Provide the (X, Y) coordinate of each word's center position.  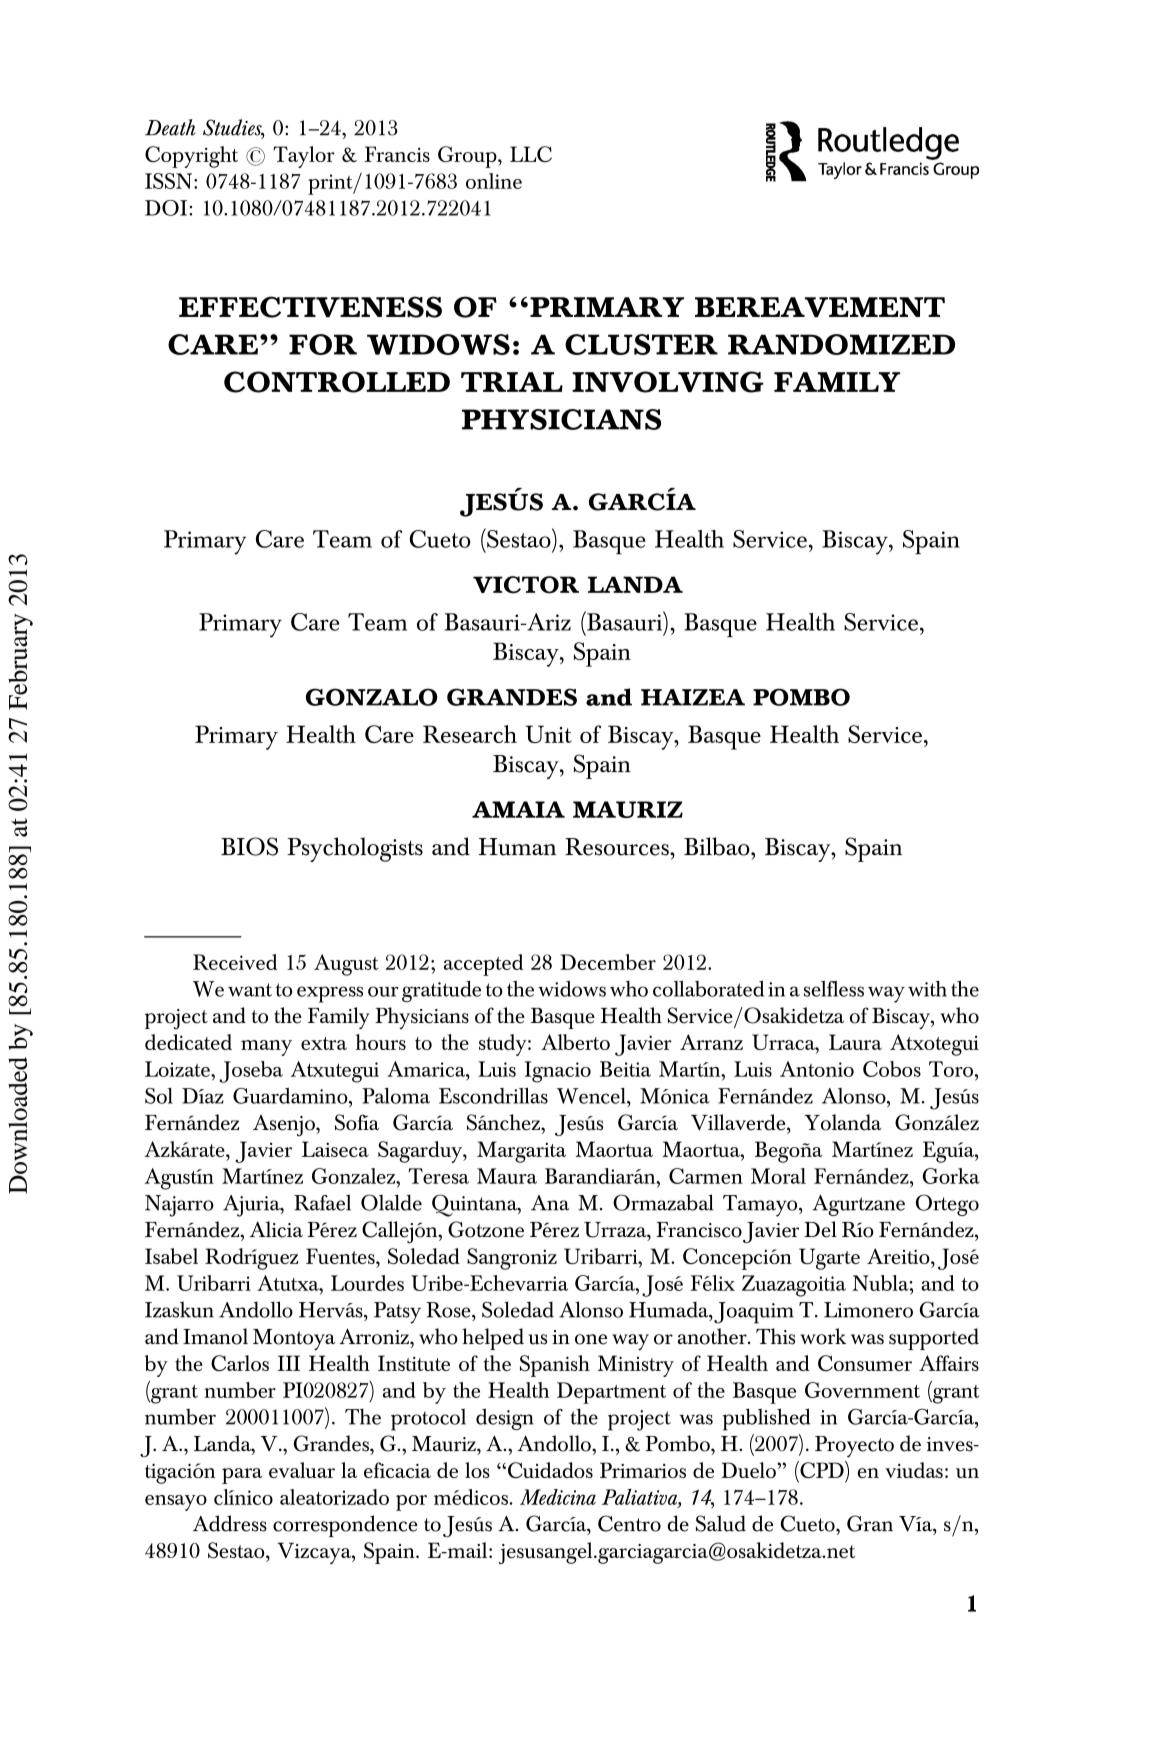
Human (517, 847)
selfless (834, 989)
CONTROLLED (337, 382)
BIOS (249, 846)
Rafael (322, 1202)
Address (230, 1523)
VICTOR (526, 585)
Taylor (304, 157)
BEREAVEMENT (820, 307)
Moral (778, 1176)
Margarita (521, 1152)
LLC (531, 154)
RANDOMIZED (841, 344)
